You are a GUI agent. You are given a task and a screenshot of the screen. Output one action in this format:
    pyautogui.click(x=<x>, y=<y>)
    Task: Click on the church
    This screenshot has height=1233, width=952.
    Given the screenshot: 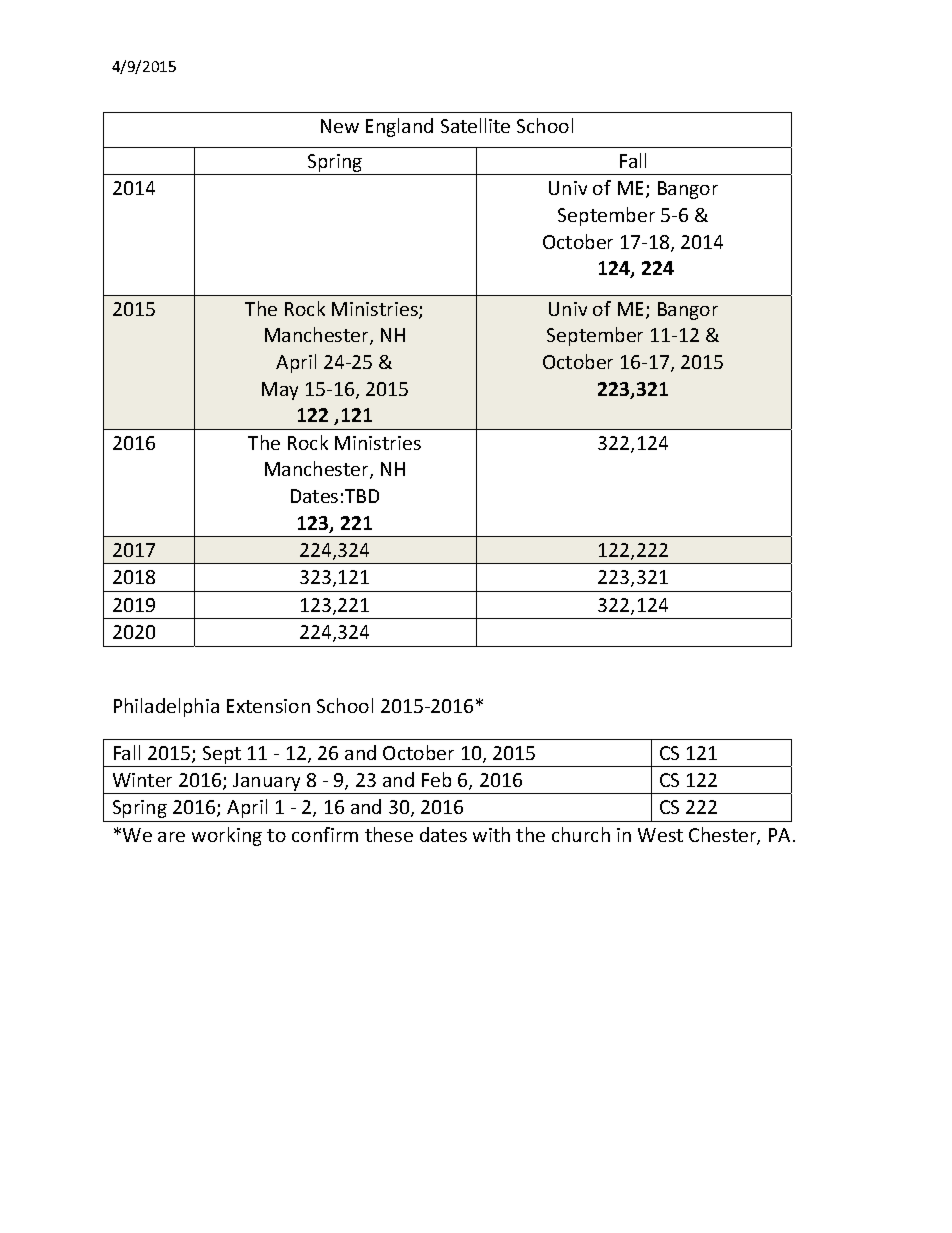 What is the action you would take?
    pyautogui.click(x=581, y=834)
